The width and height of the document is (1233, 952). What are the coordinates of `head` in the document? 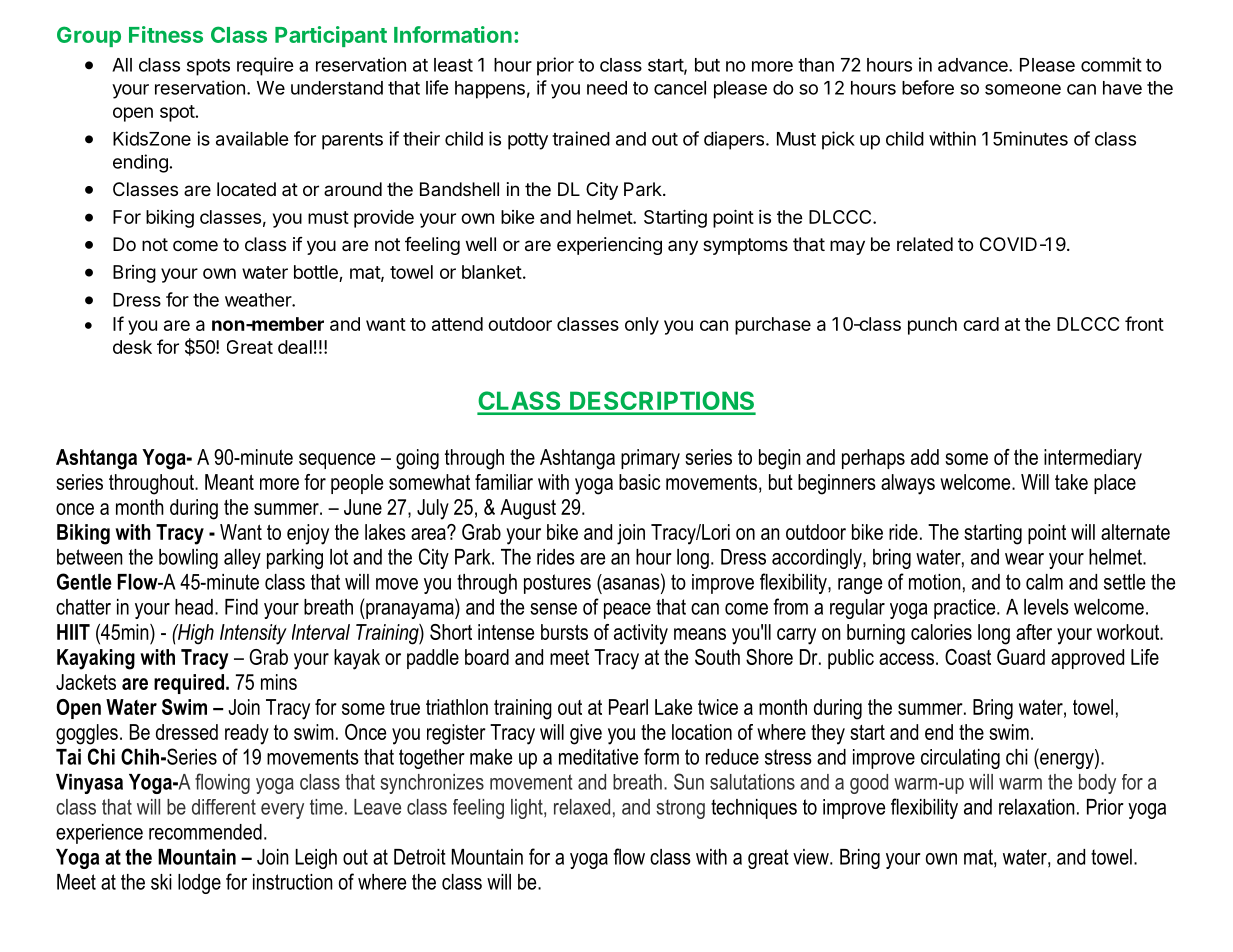 It's located at (194, 607).
